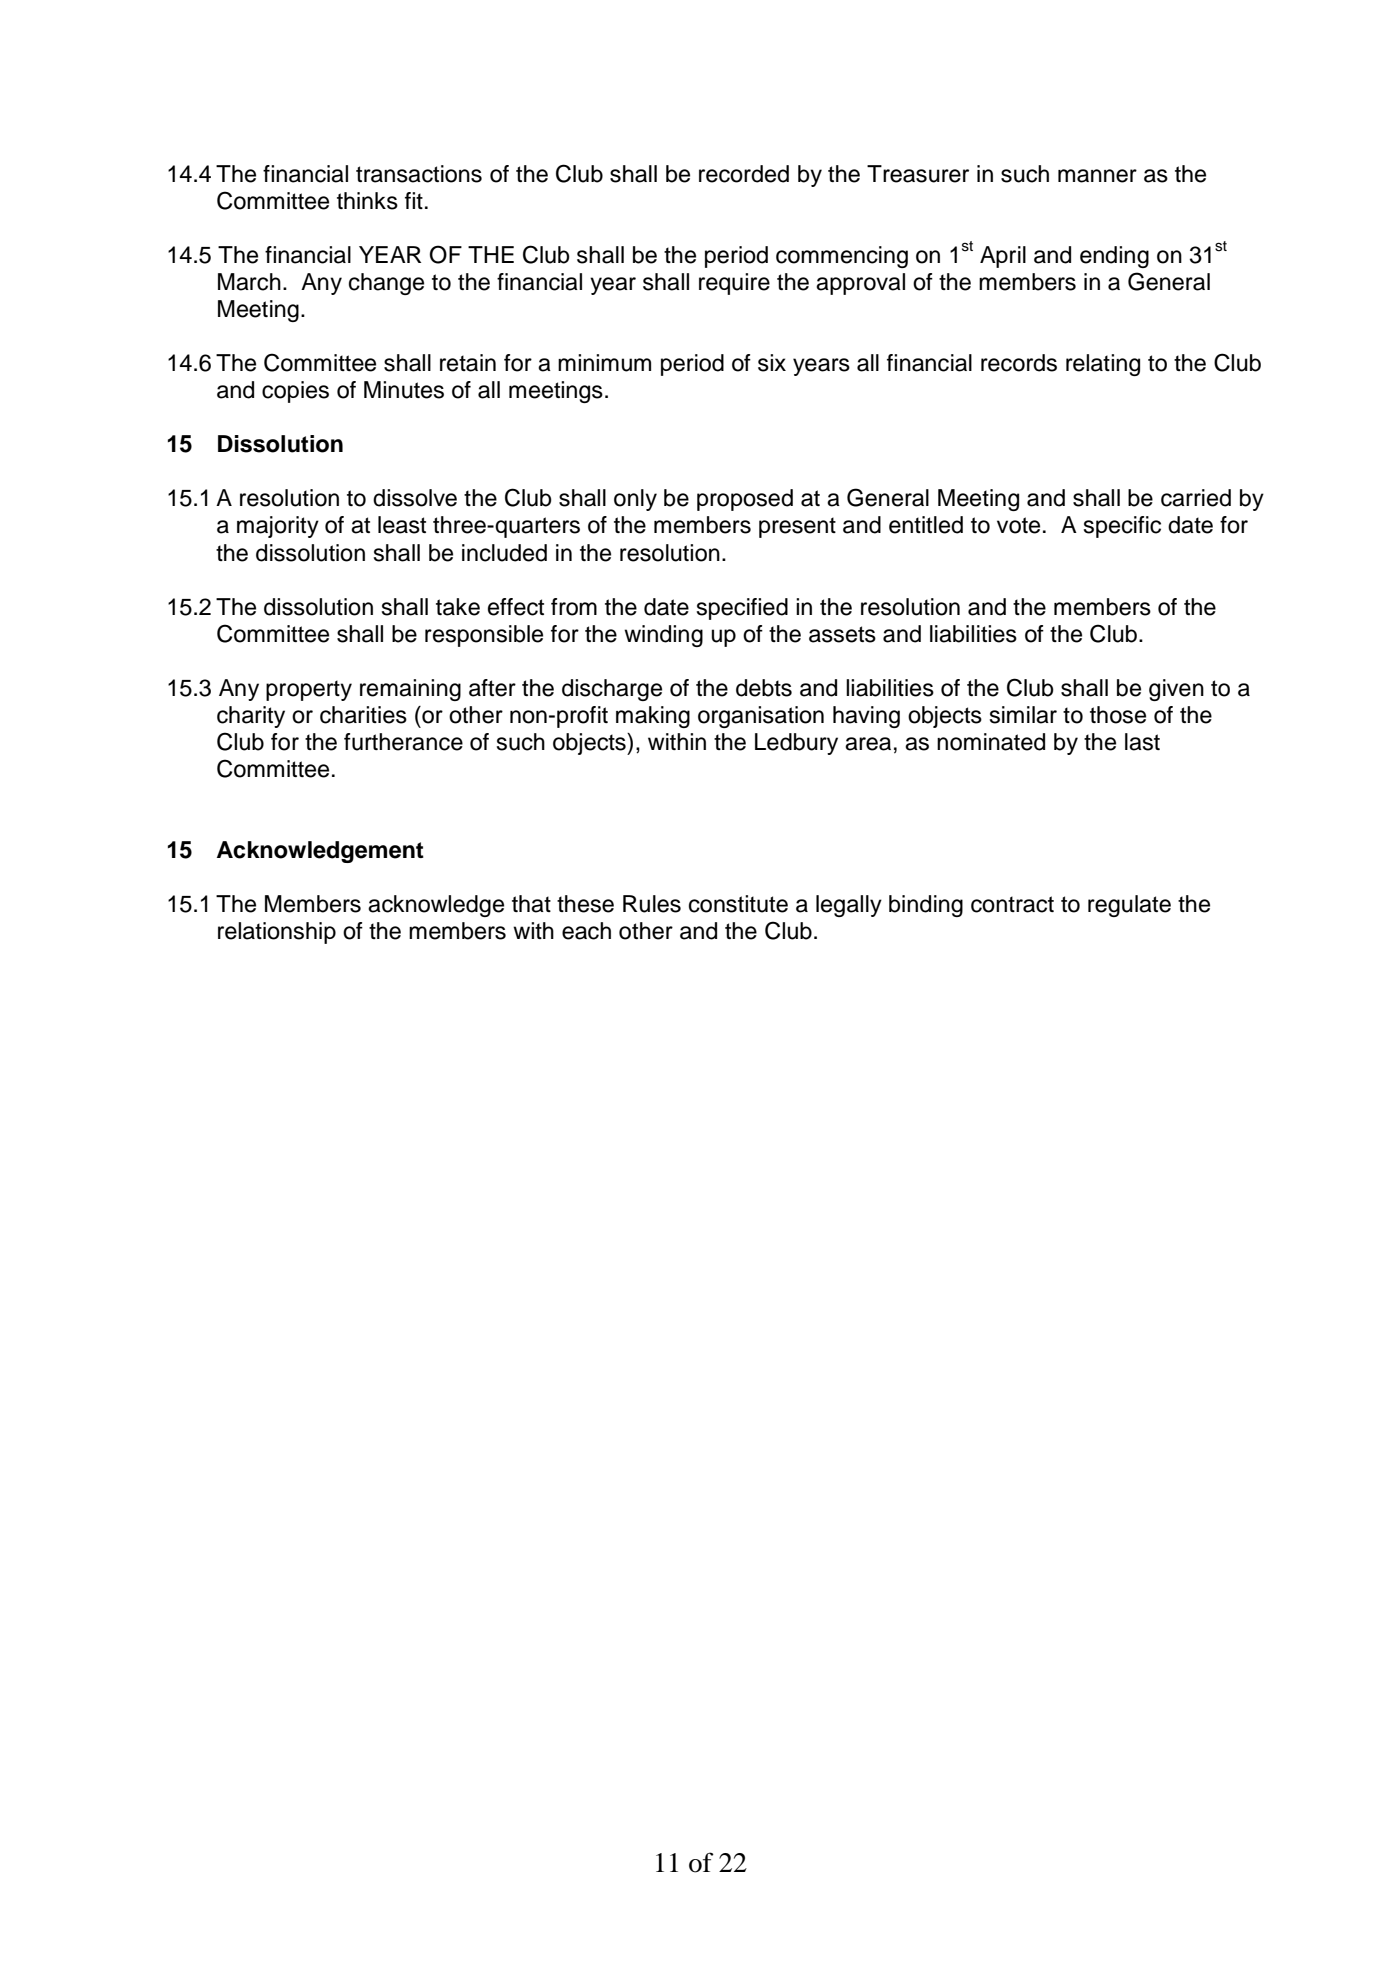 Image resolution: width=1400 pixels, height=1979 pixels. I want to click on proposed, so click(745, 500).
